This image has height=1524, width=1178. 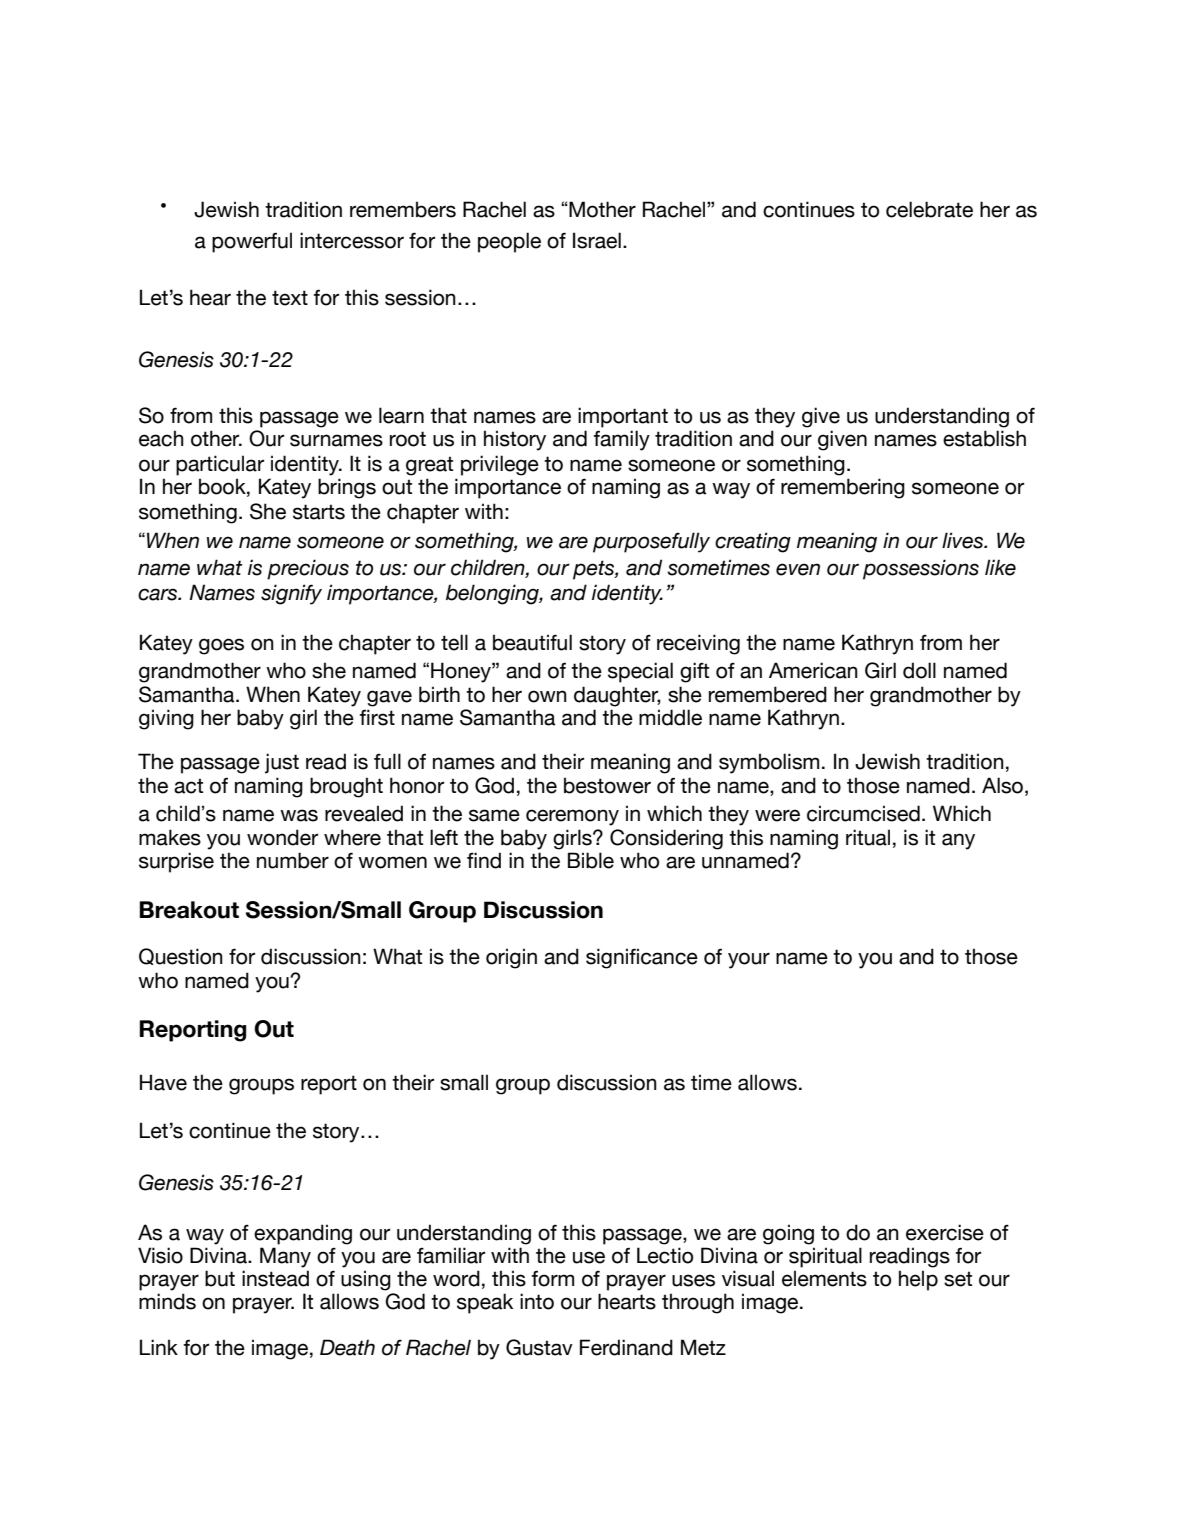 I want to click on bestower, so click(x=607, y=785).
